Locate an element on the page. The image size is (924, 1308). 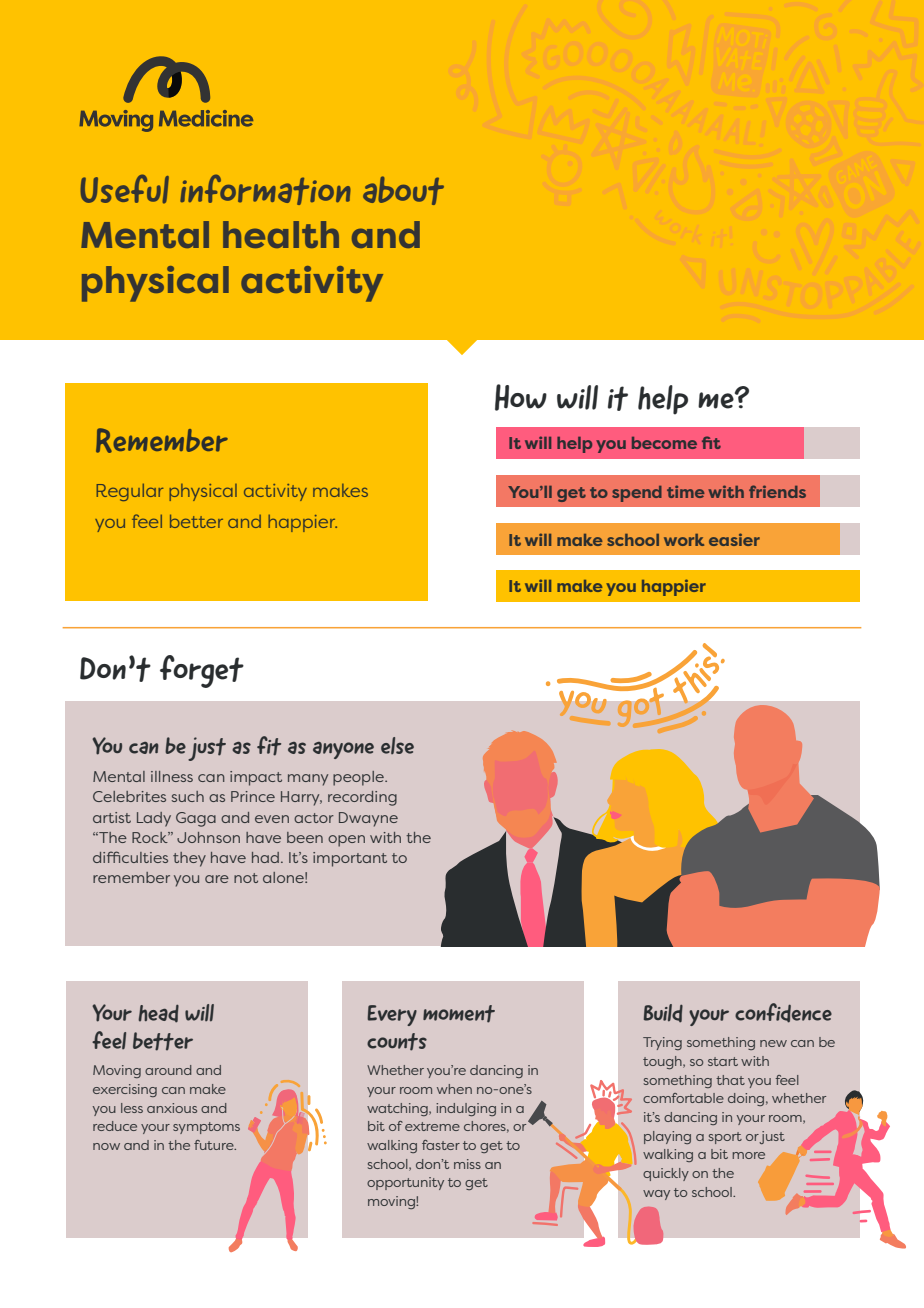
are is located at coordinates (217, 879).
